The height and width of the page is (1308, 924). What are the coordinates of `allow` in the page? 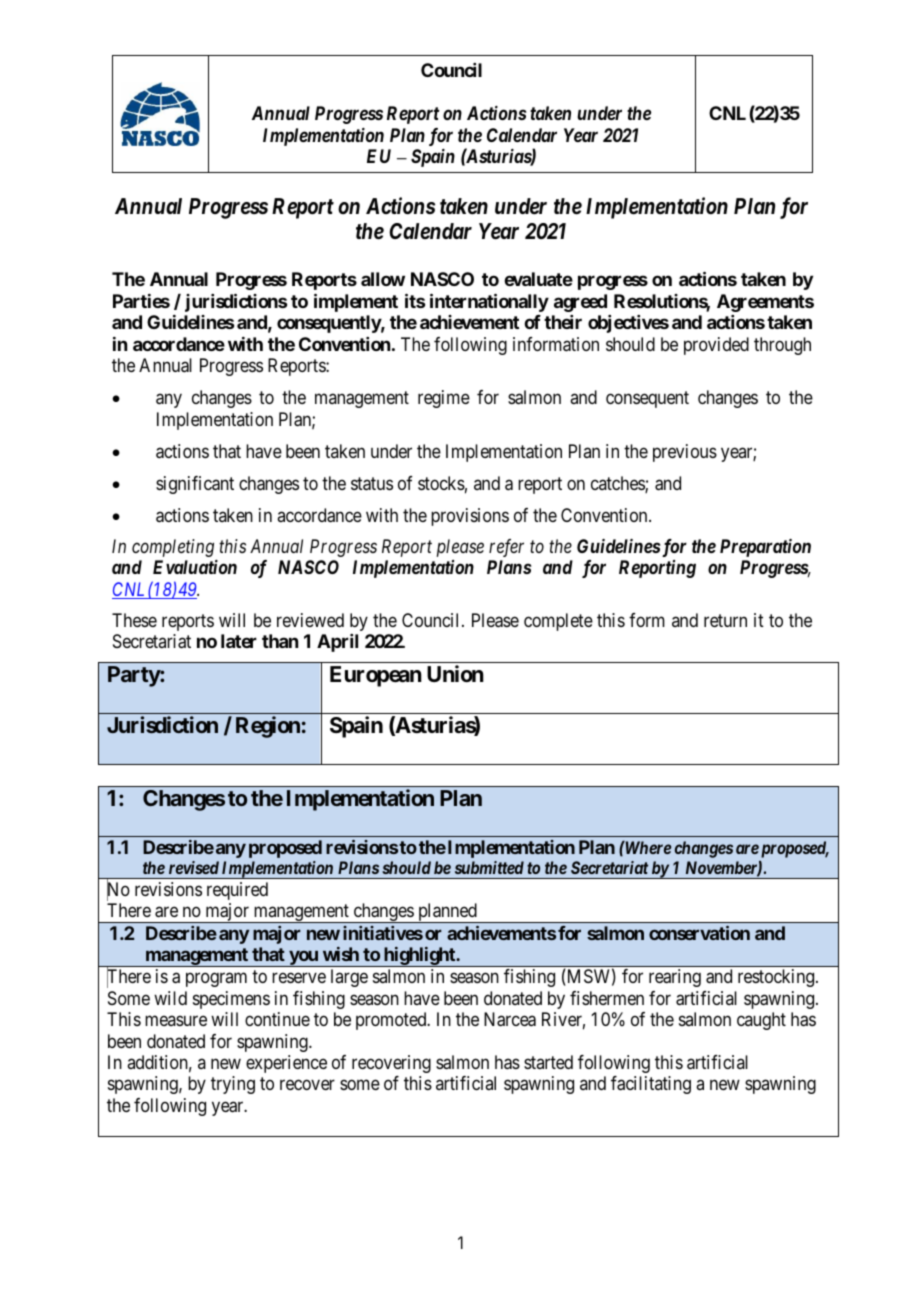 It's located at (383, 279).
